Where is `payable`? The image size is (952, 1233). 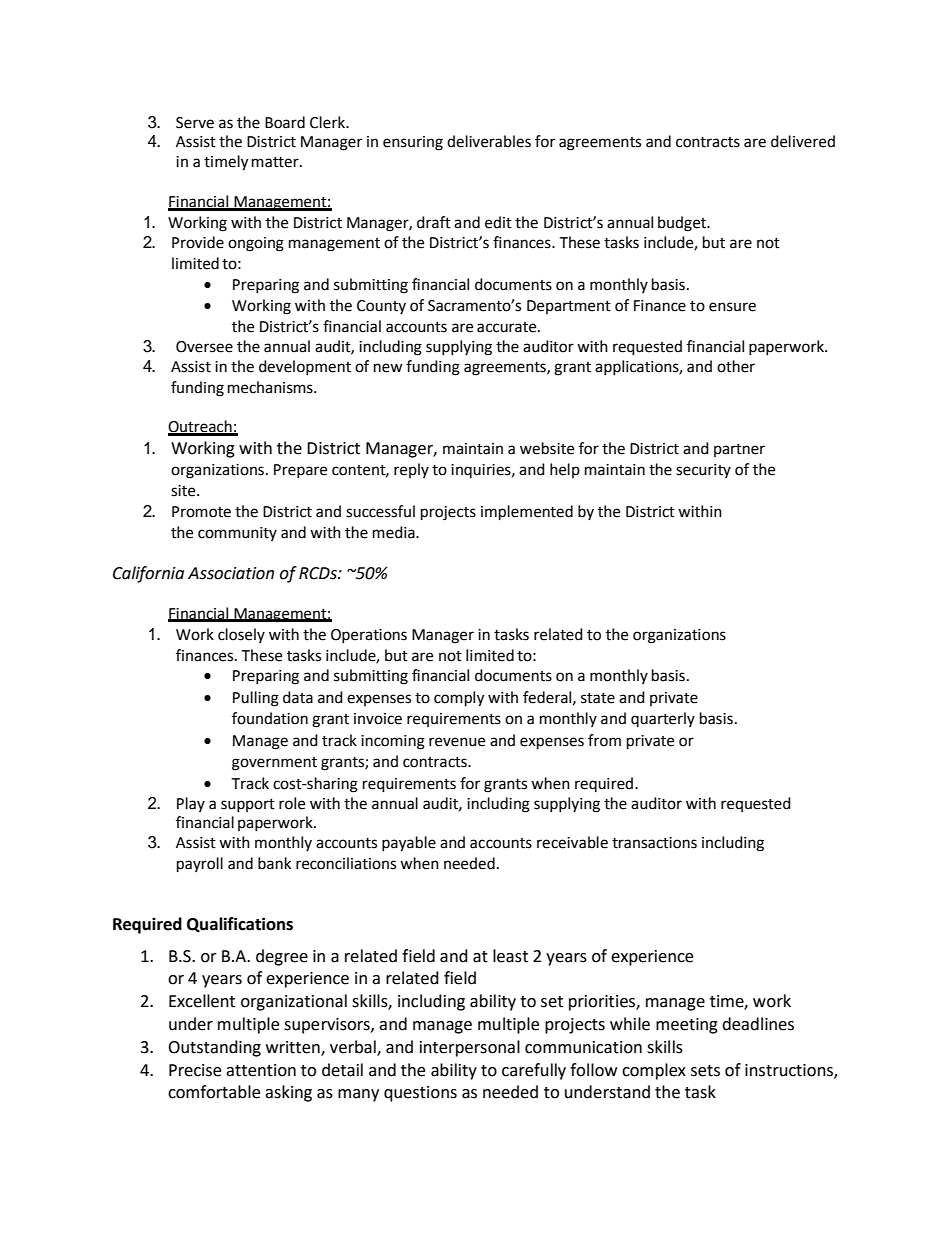
payable is located at coordinates (409, 844).
